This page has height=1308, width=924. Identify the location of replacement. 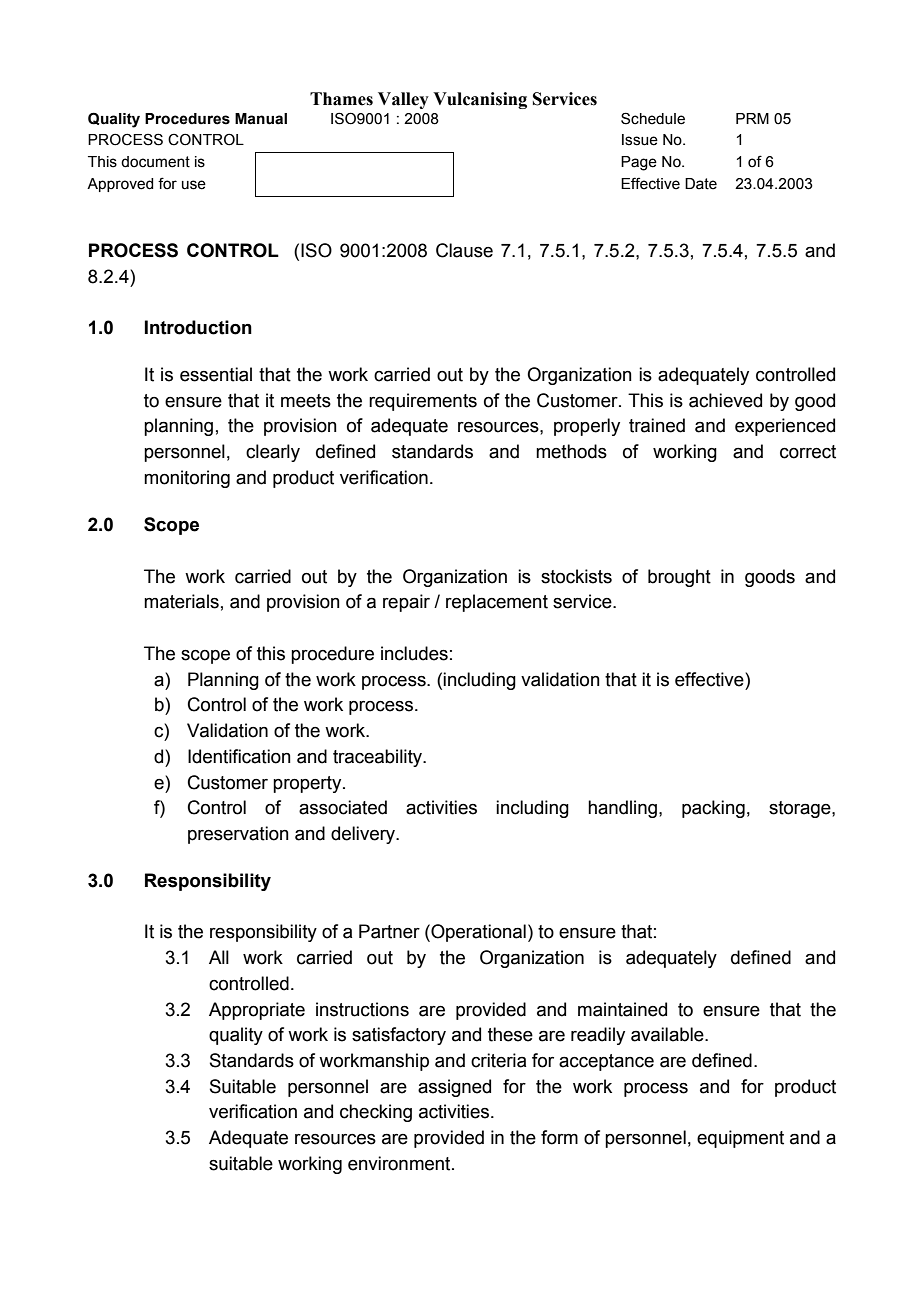
(497, 603).
